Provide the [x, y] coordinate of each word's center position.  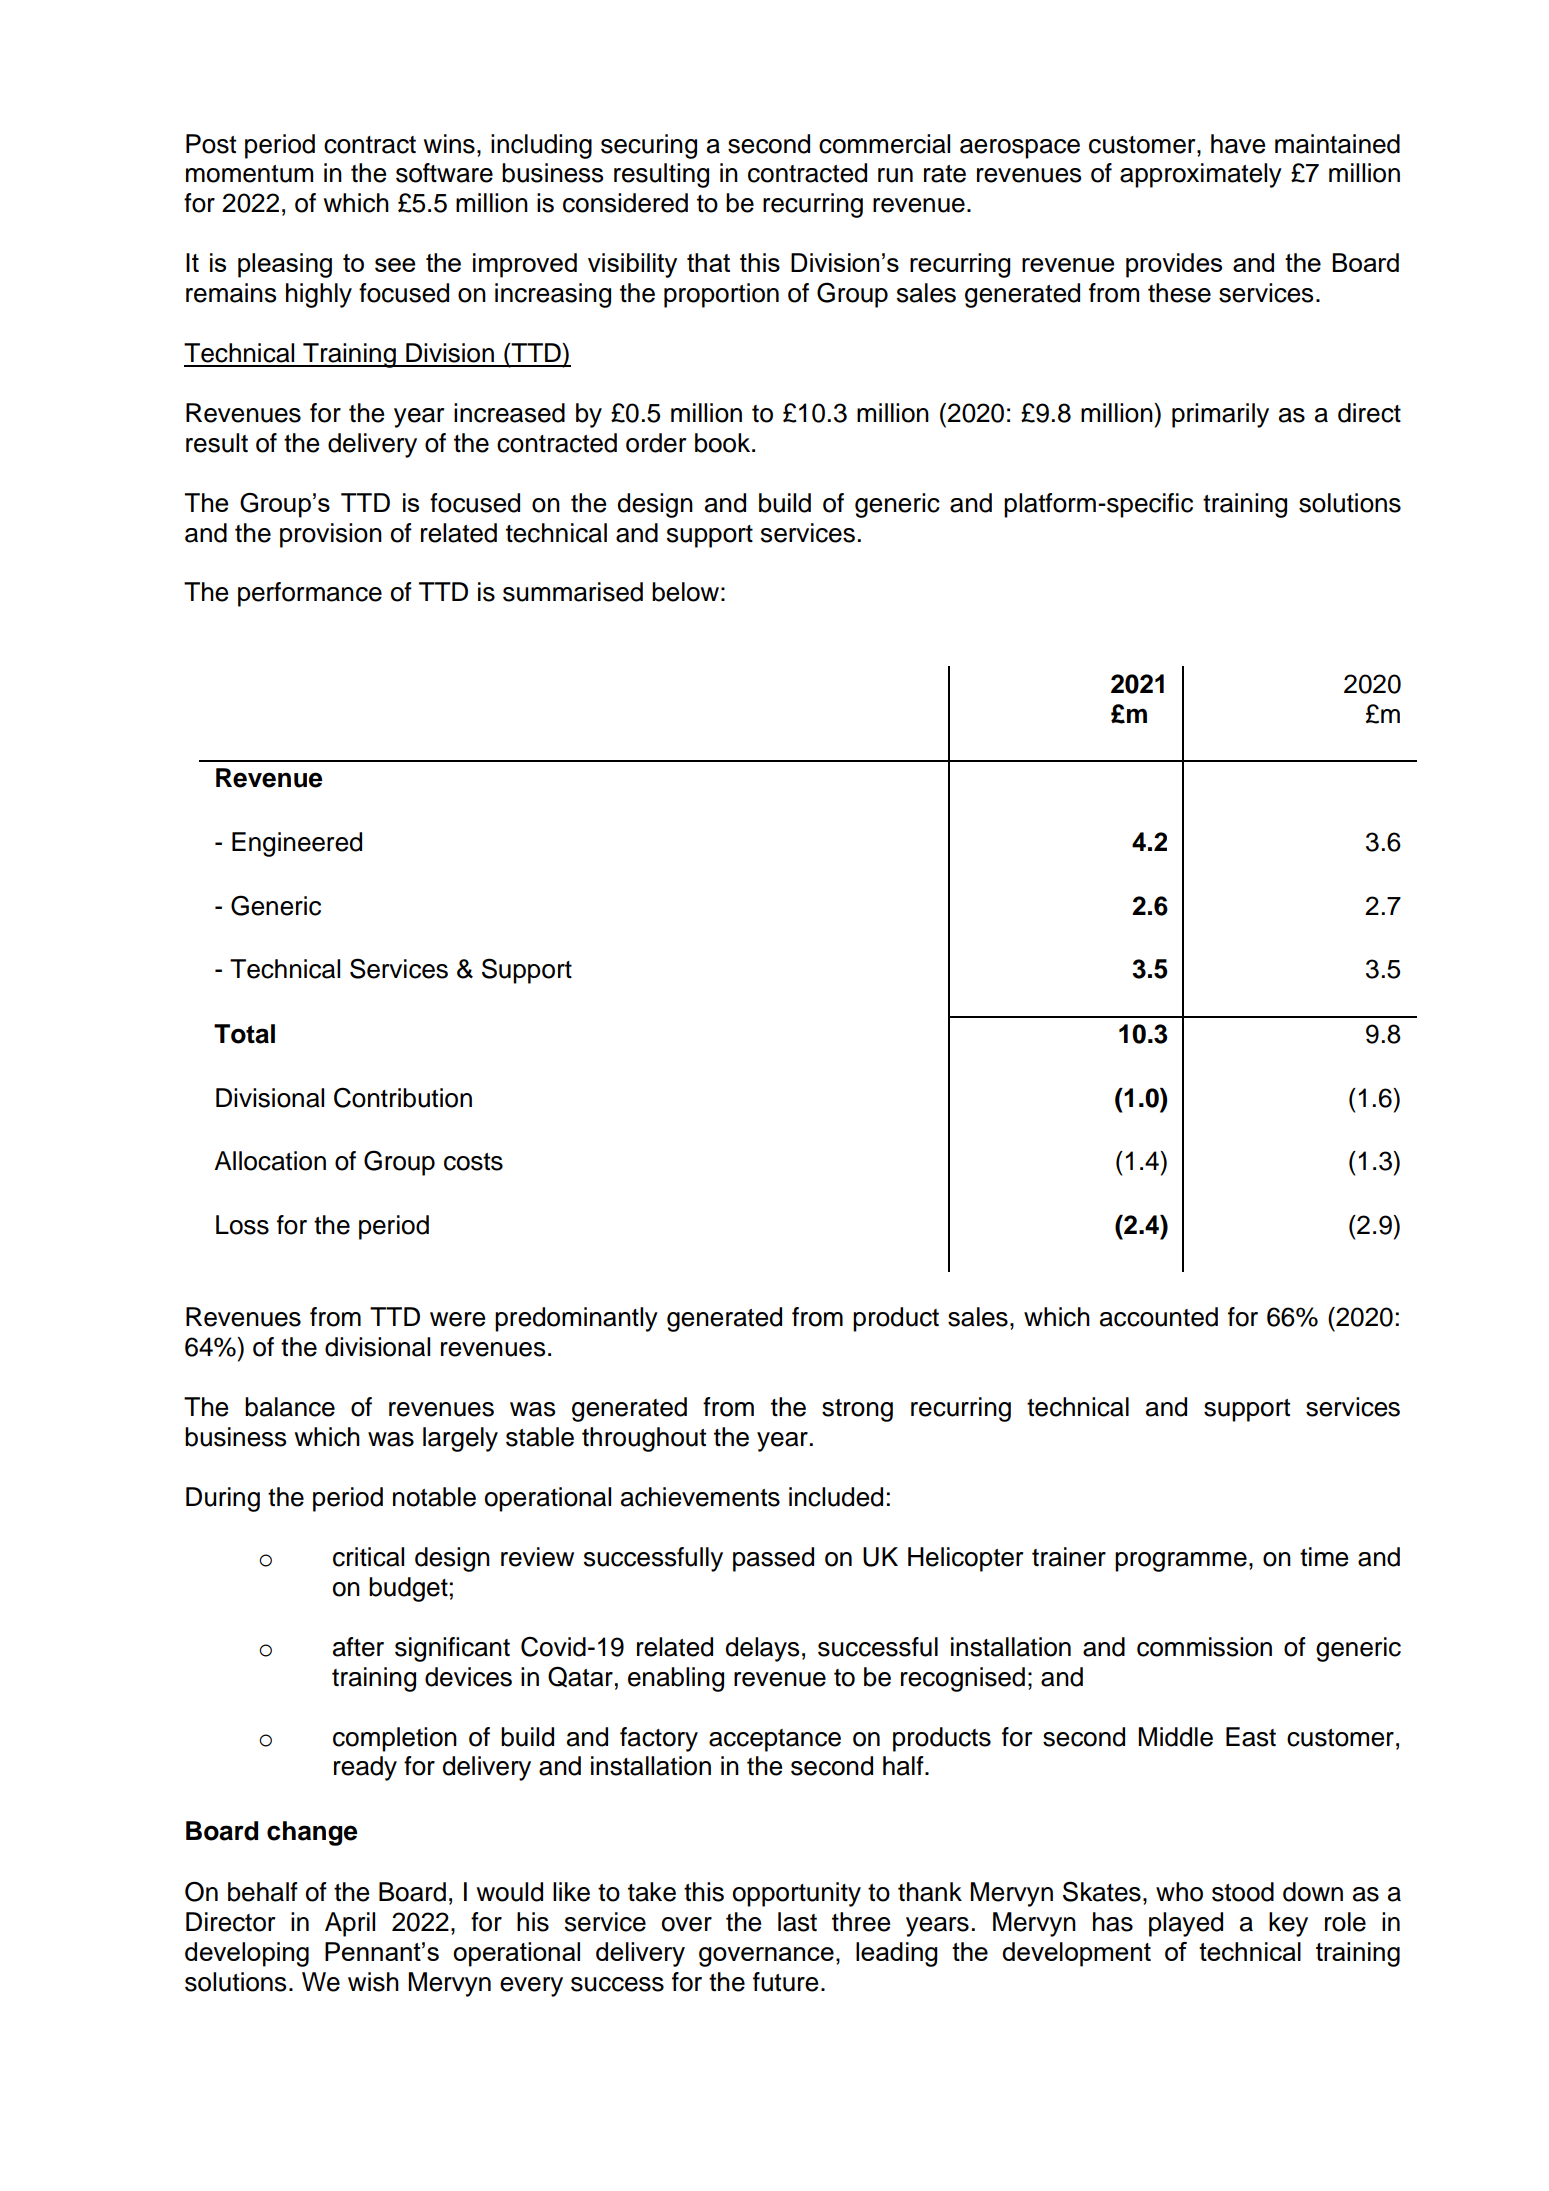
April [350, 1924]
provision [331, 535]
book [724, 443]
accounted [1159, 1317]
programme [1181, 1562]
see [395, 265]
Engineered [297, 844]
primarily [1220, 415]
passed [773, 1559]
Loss [242, 1225]
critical [368, 1557]
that [708, 262]
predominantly [576, 1319]
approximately [1201, 175]
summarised [573, 592]
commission [1204, 1647]
